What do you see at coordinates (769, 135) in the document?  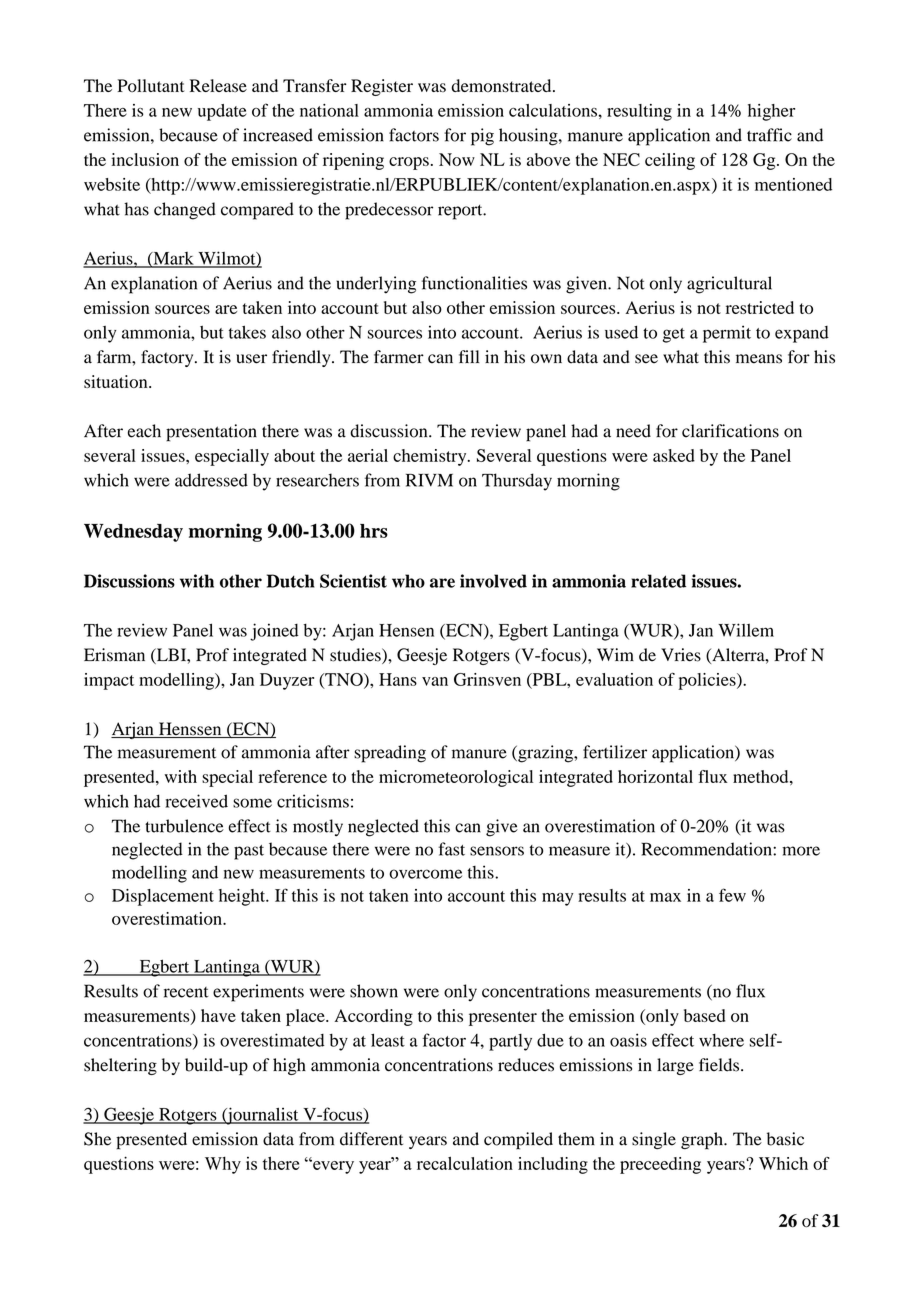 I see `traffic` at bounding box center [769, 135].
